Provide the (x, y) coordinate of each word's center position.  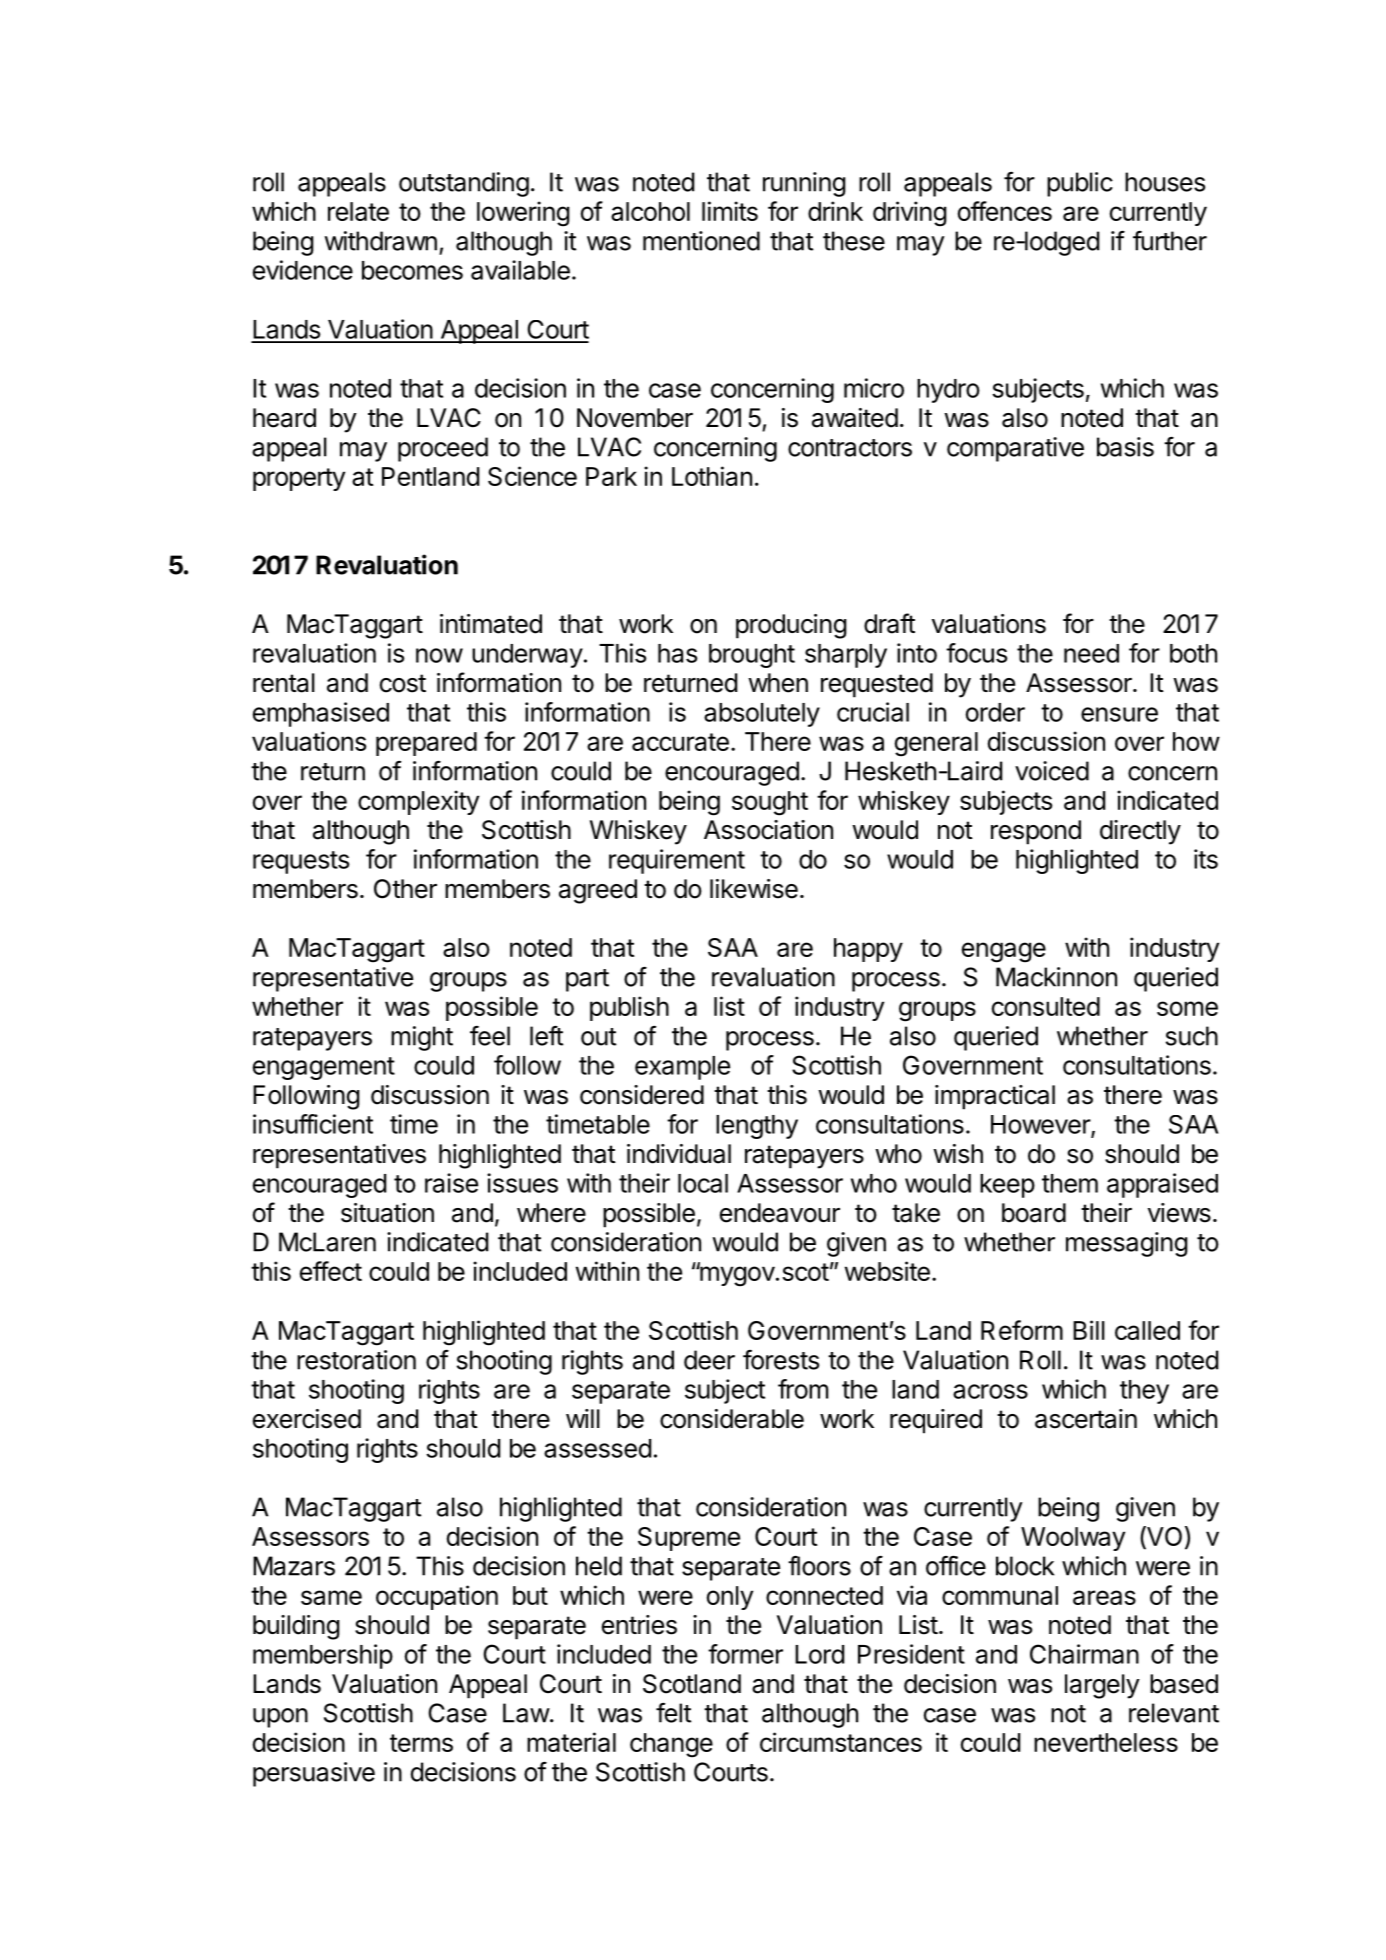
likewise (754, 889)
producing (791, 626)
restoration (356, 1360)
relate (358, 211)
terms (421, 1743)
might (422, 1038)
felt (673, 1713)
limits (730, 211)
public (1080, 184)
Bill (1089, 1330)
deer (709, 1360)
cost (403, 683)
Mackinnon (1056, 977)
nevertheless (1106, 1742)
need (1091, 653)
